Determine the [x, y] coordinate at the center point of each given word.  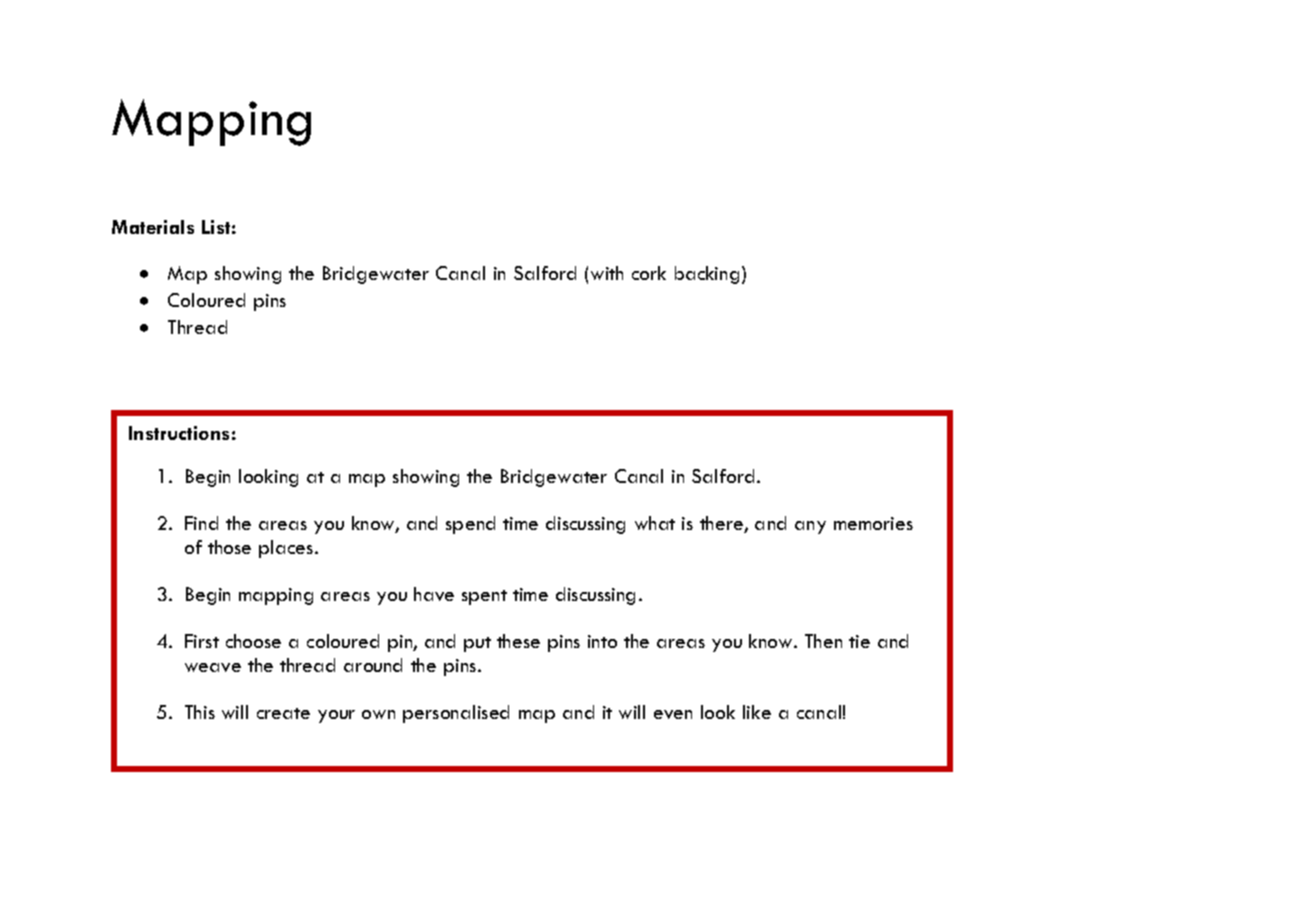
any [810, 527]
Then [823, 641]
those [229, 547]
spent [484, 597]
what [655, 523]
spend [470, 525]
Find [201, 523]
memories [873, 523]
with [607, 273]
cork [649, 273]
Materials [153, 227]
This [200, 712]
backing [707, 275]
